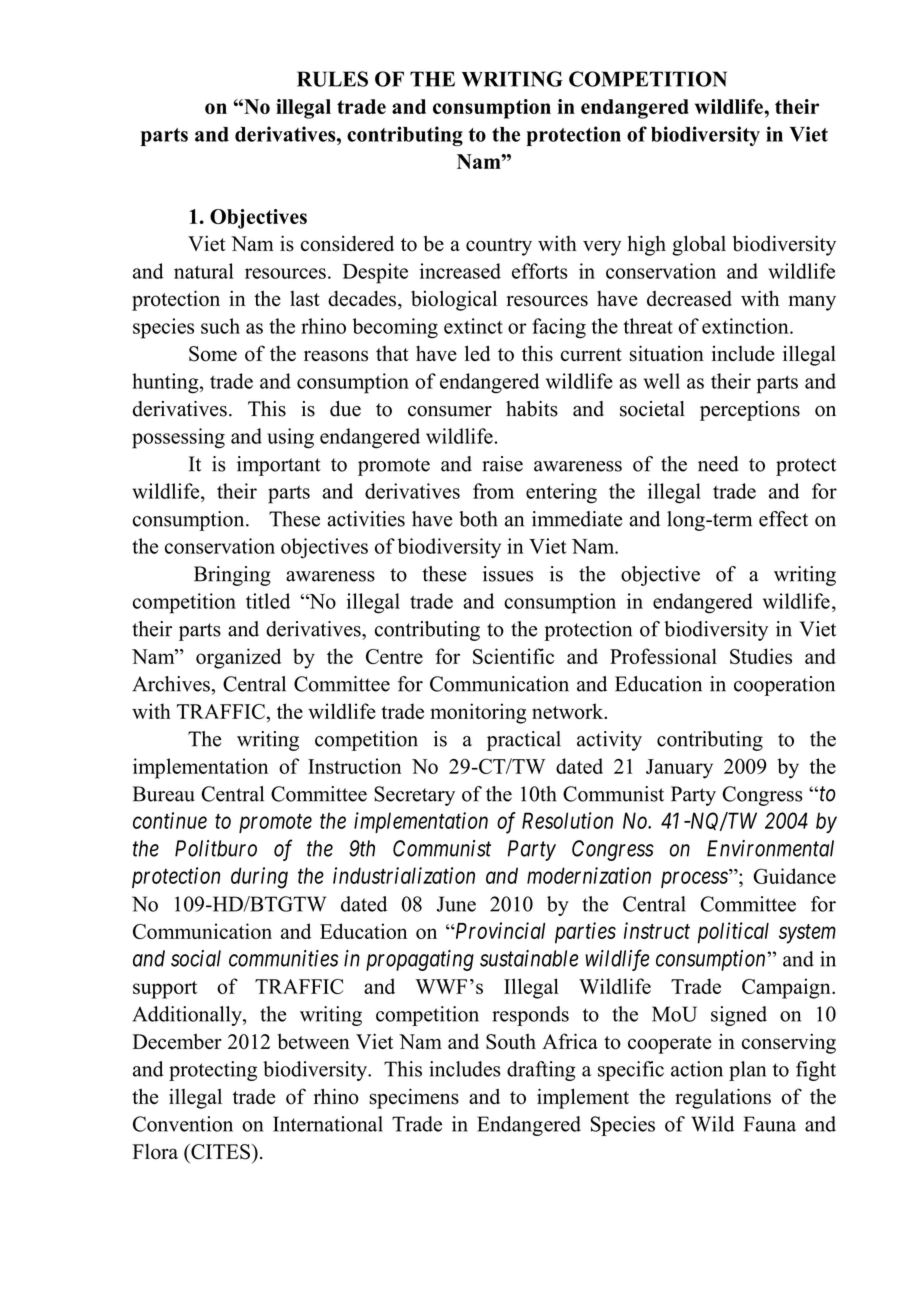 The width and height of the document is (924, 1308). What do you see at coordinates (699, 245) in the document?
I see `global` at bounding box center [699, 245].
